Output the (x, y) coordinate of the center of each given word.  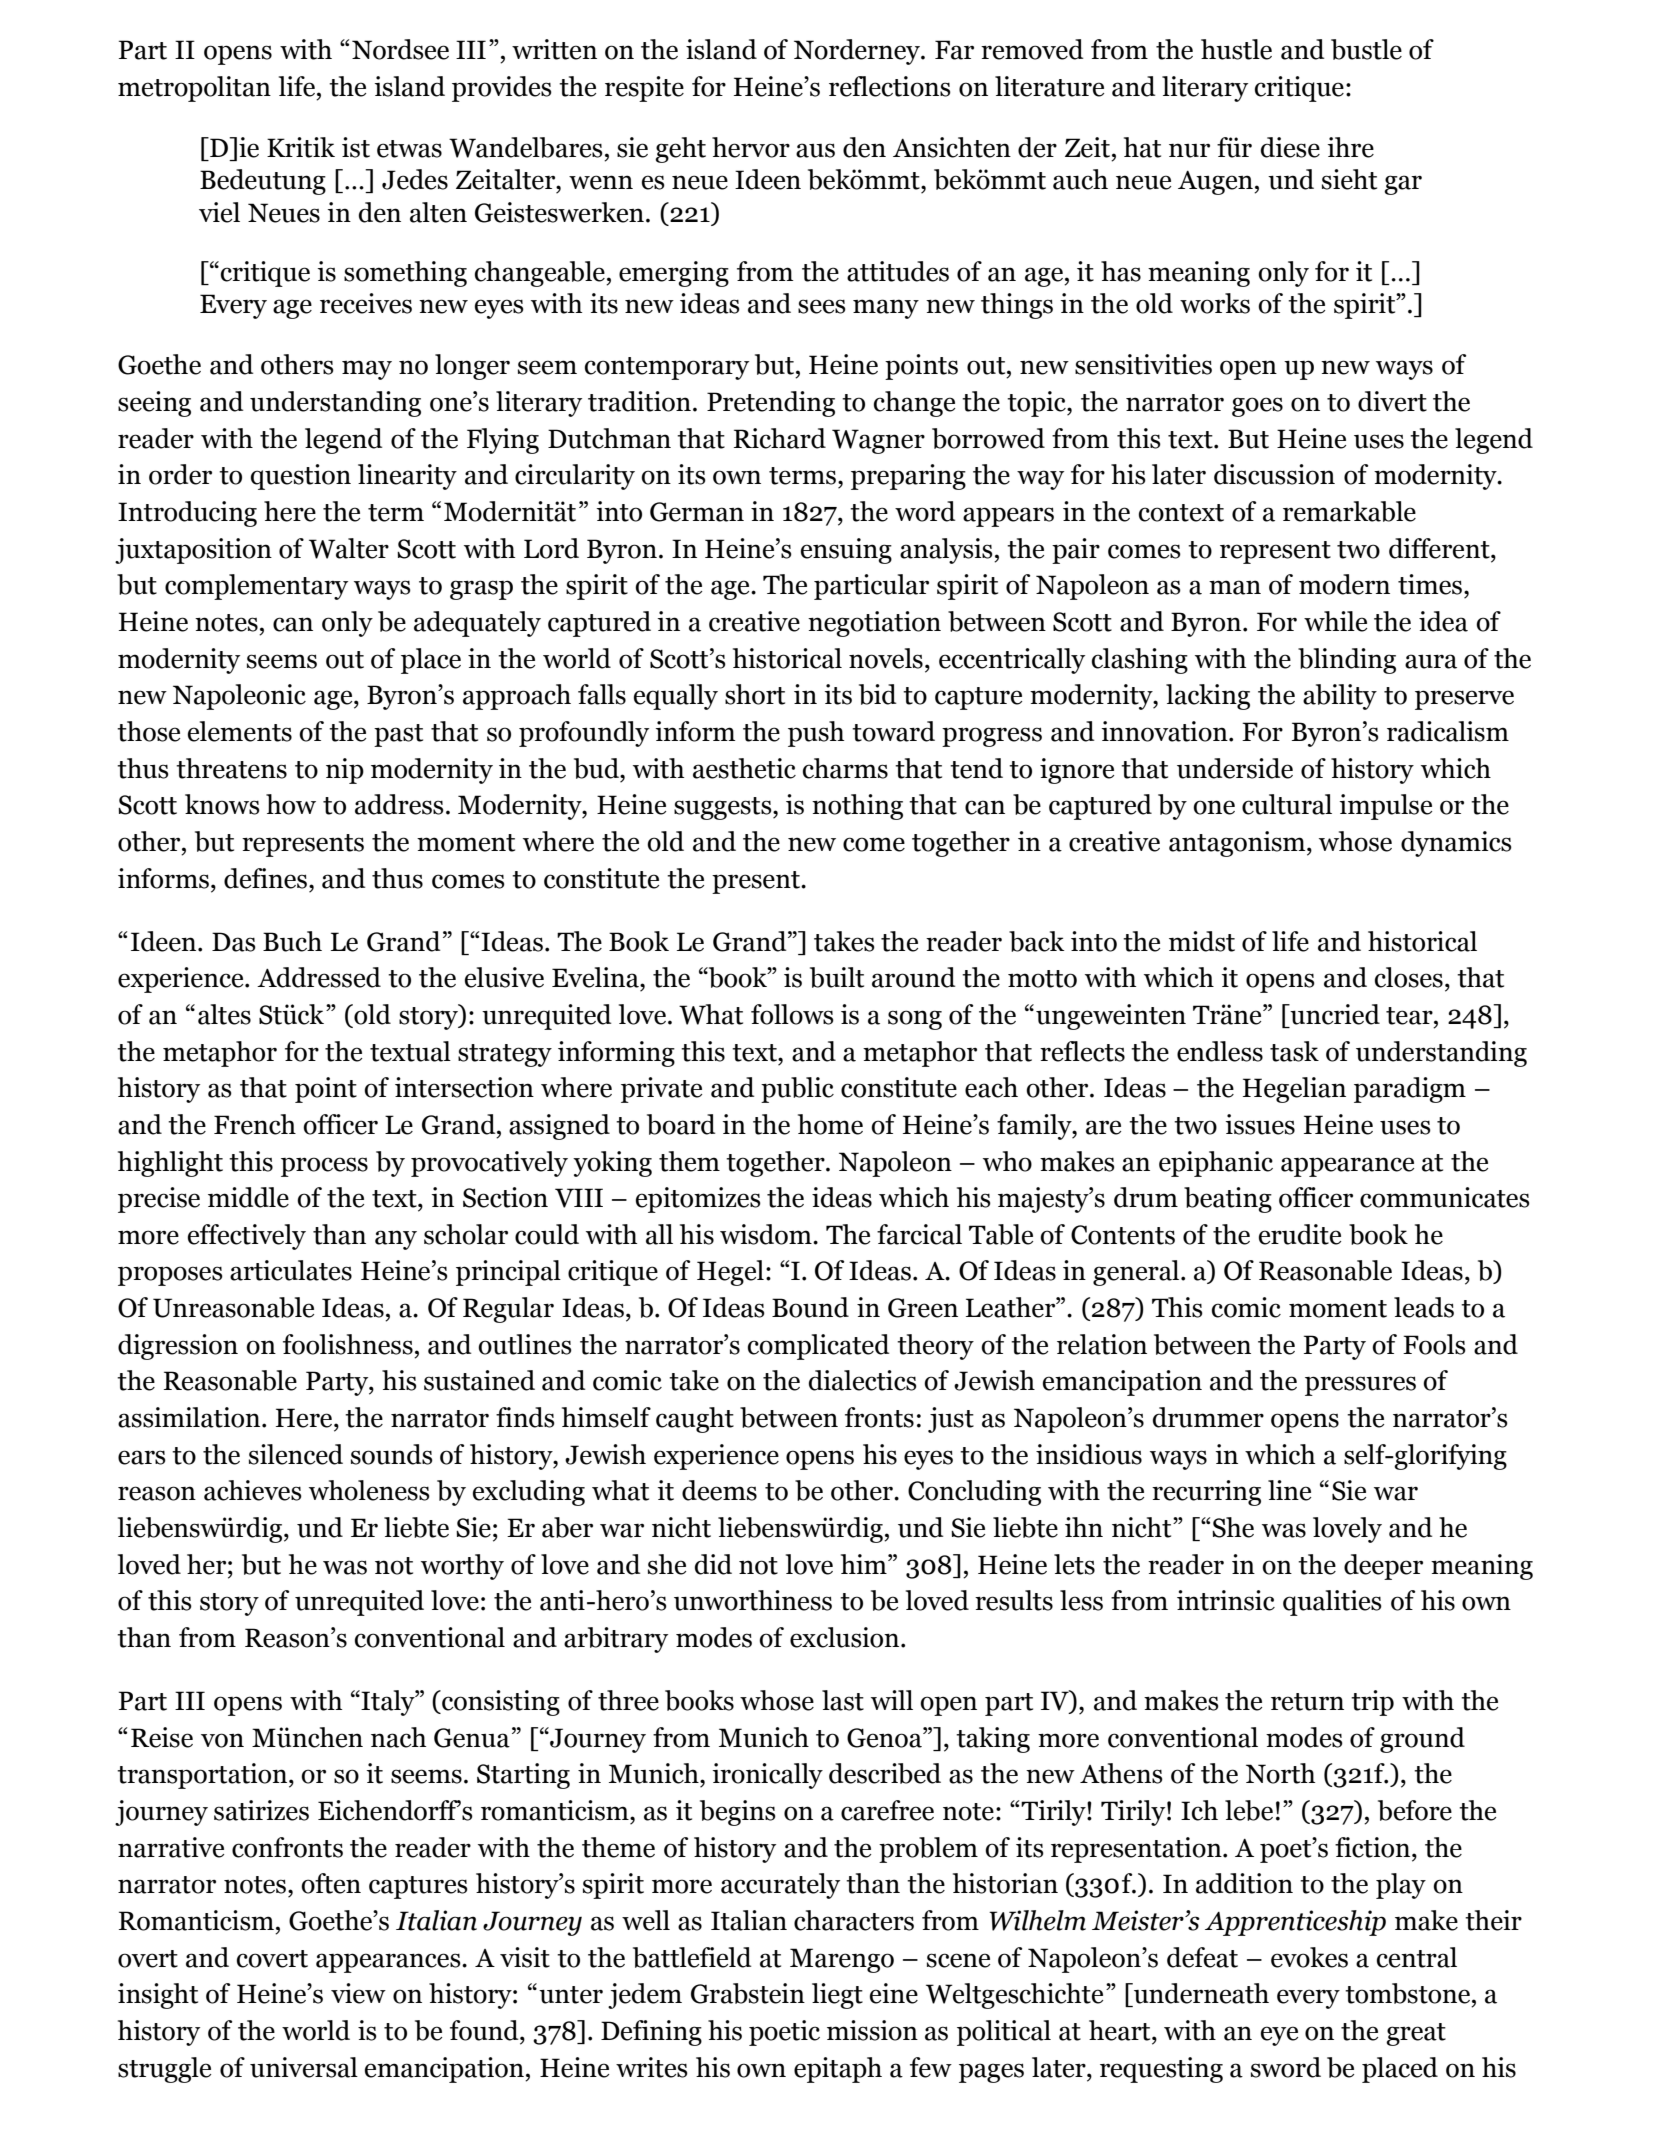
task (1294, 1051)
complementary (256, 587)
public (797, 1090)
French (255, 1124)
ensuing (846, 551)
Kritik (301, 147)
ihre (1351, 147)
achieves (253, 1490)
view (358, 1993)
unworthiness (753, 1600)
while (1335, 621)
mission (872, 2030)
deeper (1383, 1567)
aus (815, 150)
